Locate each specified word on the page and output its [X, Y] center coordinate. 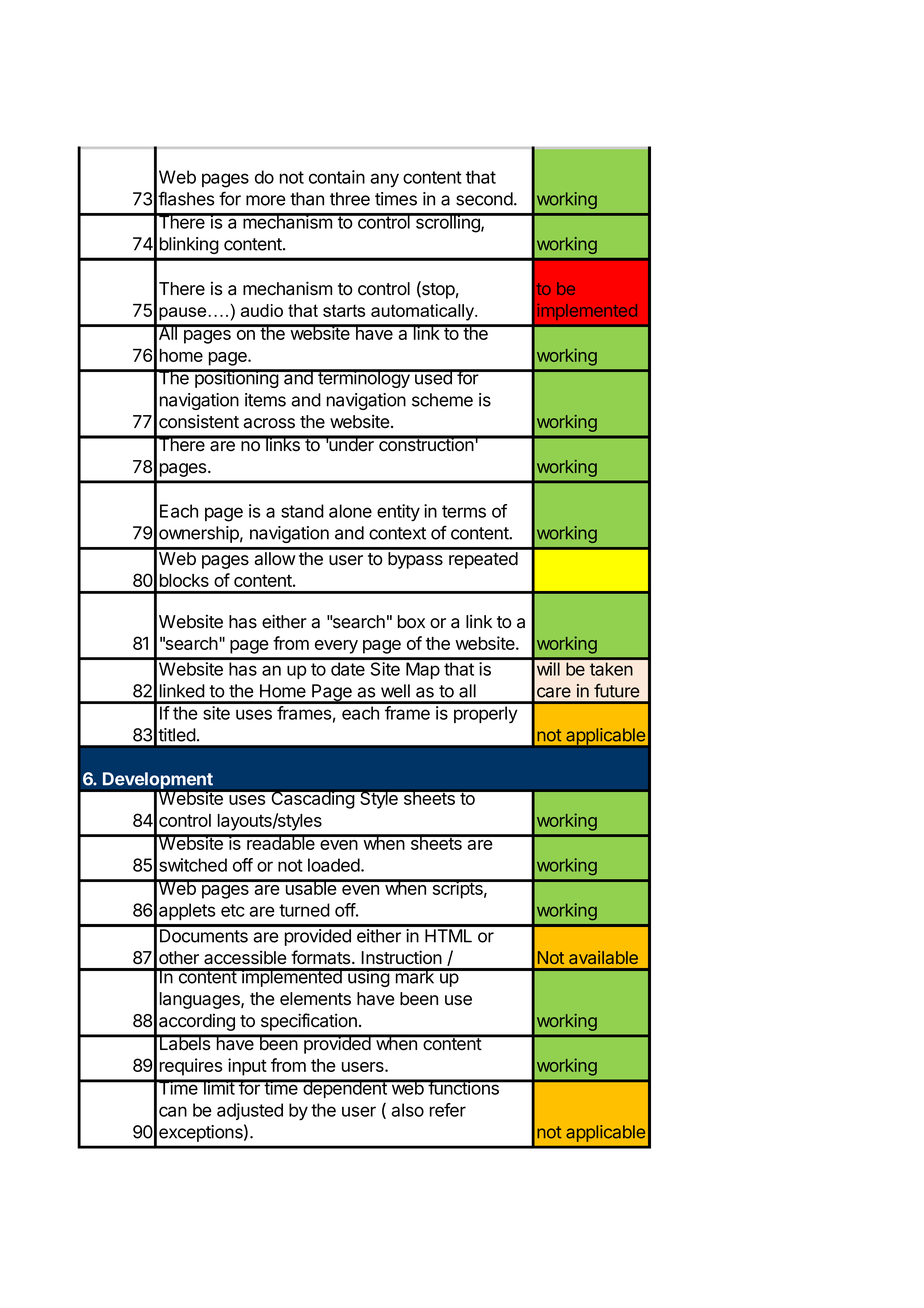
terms [464, 511]
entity [398, 513]
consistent [199, 421]
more [266, 200]
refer [448, 1110]
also [407, 1110]
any [384, 180]
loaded [335, 865]
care [554, 692]
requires [191, 1067]
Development [158, 781]
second [484, 199]
